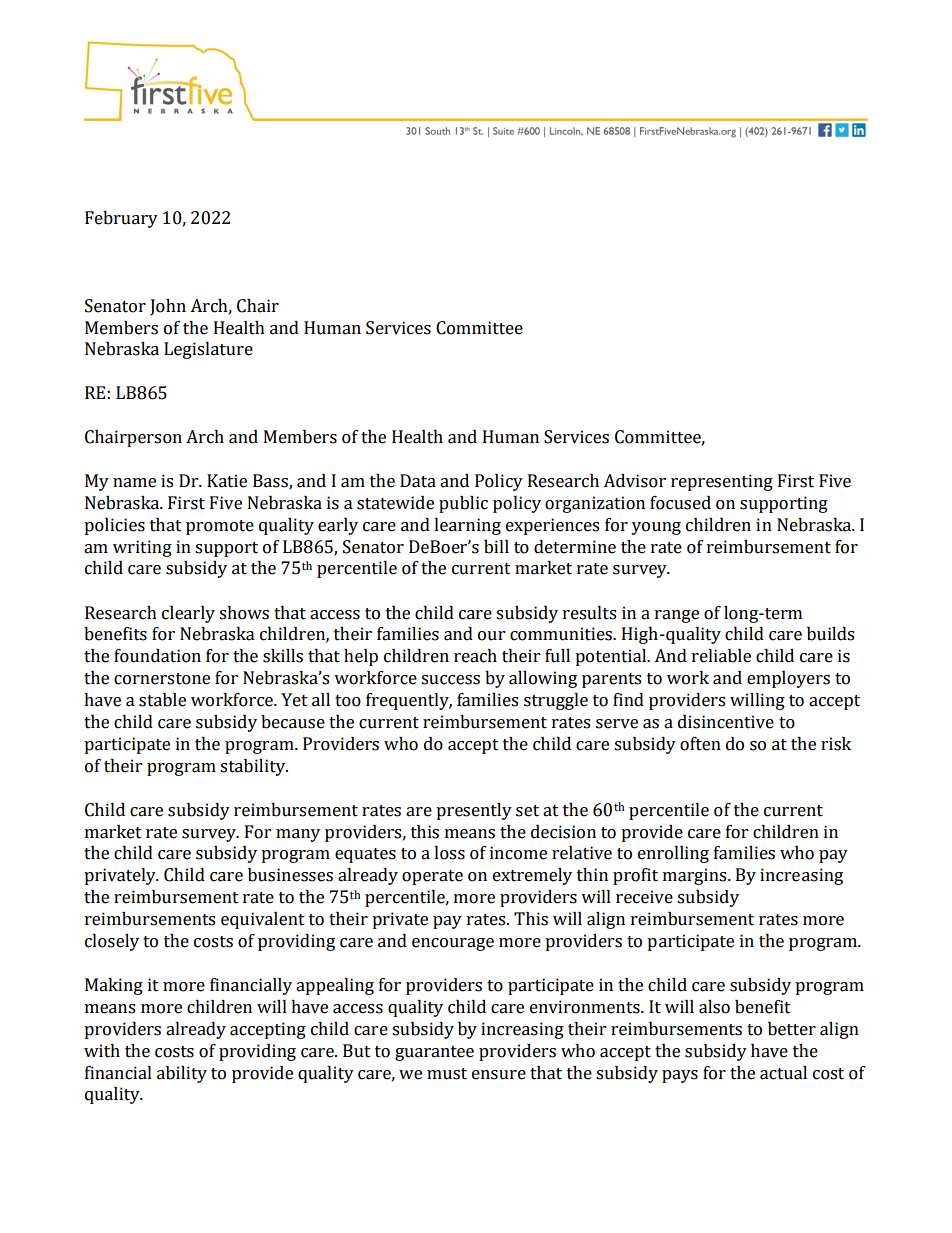  I want to click on reliable, so click(721, 656).
